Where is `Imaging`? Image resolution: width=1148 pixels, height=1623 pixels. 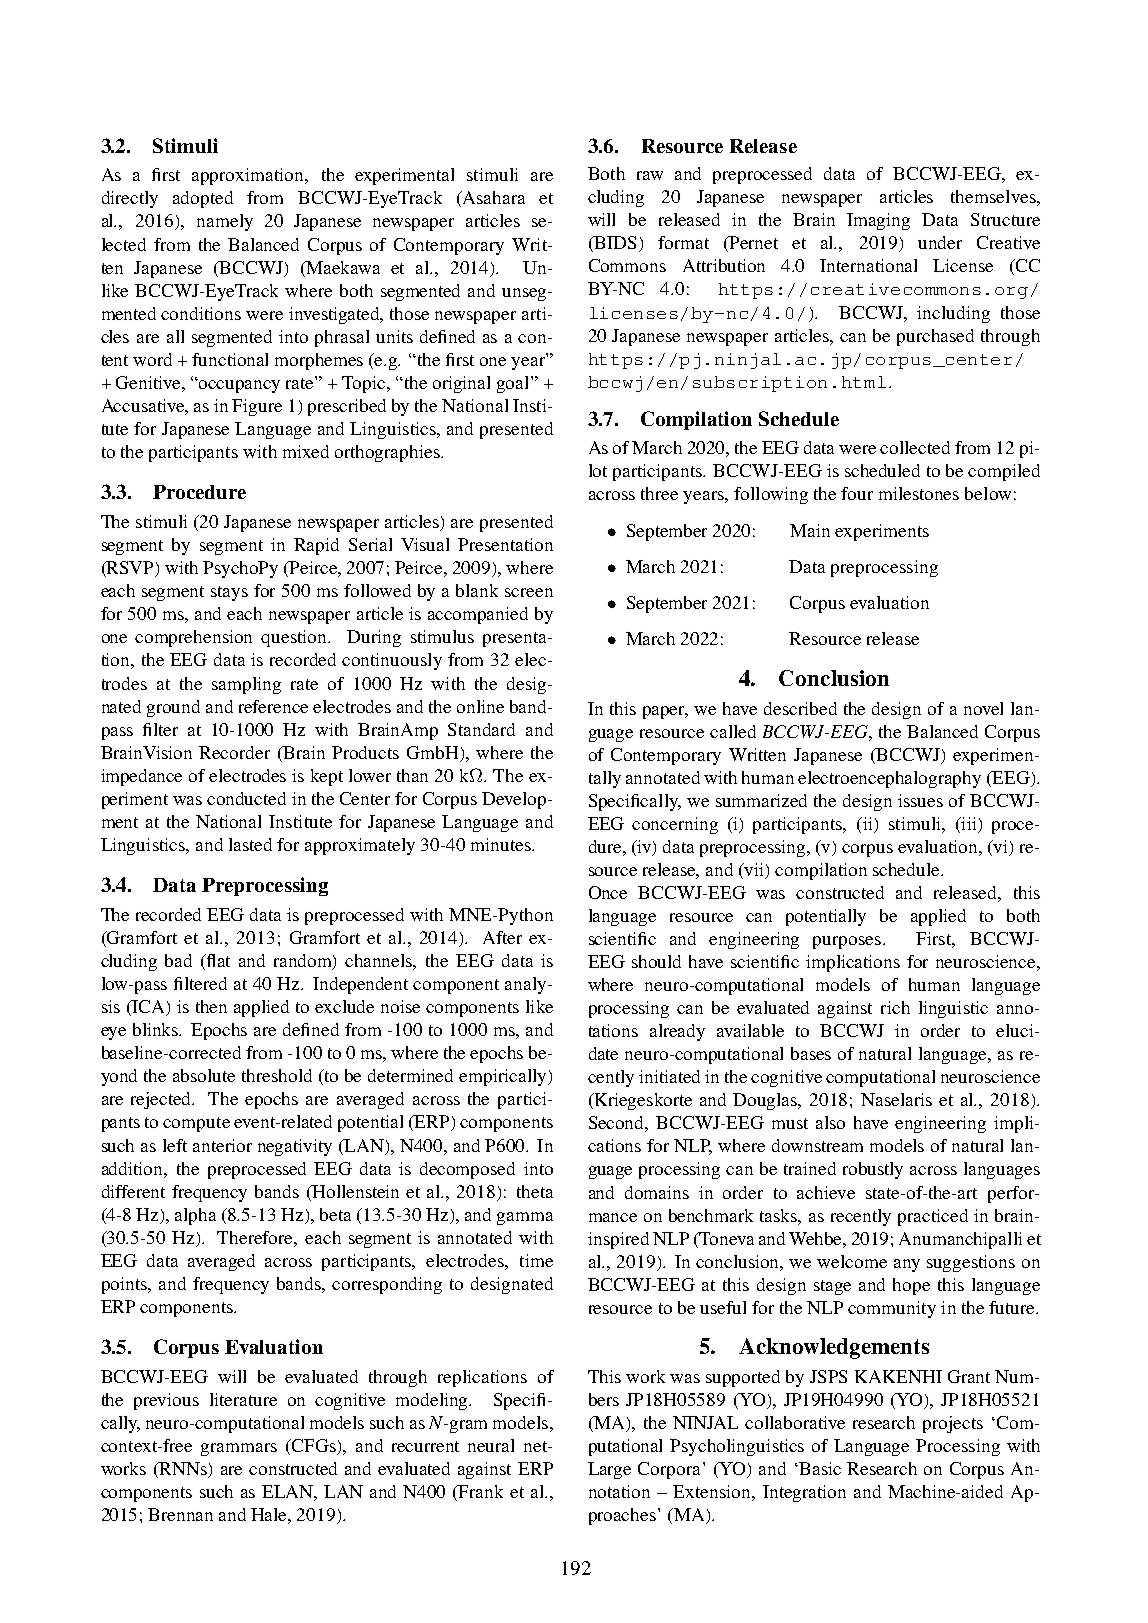 Imaging is located at coordinates (878, 221).
